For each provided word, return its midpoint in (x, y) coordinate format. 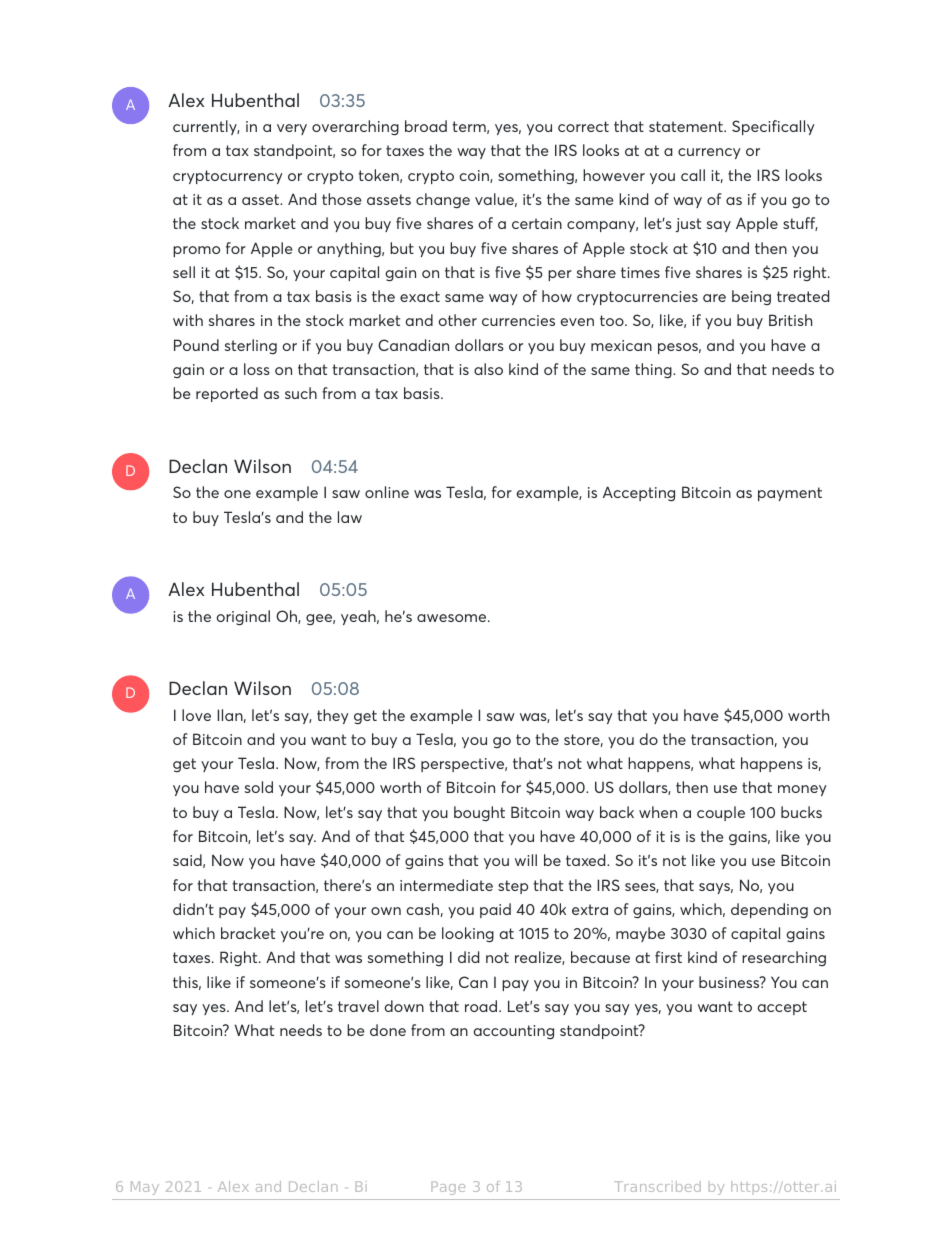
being (751, 297)
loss (257, 369)
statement (687, 126)
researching (784, 958)
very (292, 129)
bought (479, 813)
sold (259, 787)
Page (448, 1188)
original (243, 617)
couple (721, 813)
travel (358, 1006)
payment (790, 494)
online (387, 492)
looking (468, 934)
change (443, 200)
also (488, 369)
